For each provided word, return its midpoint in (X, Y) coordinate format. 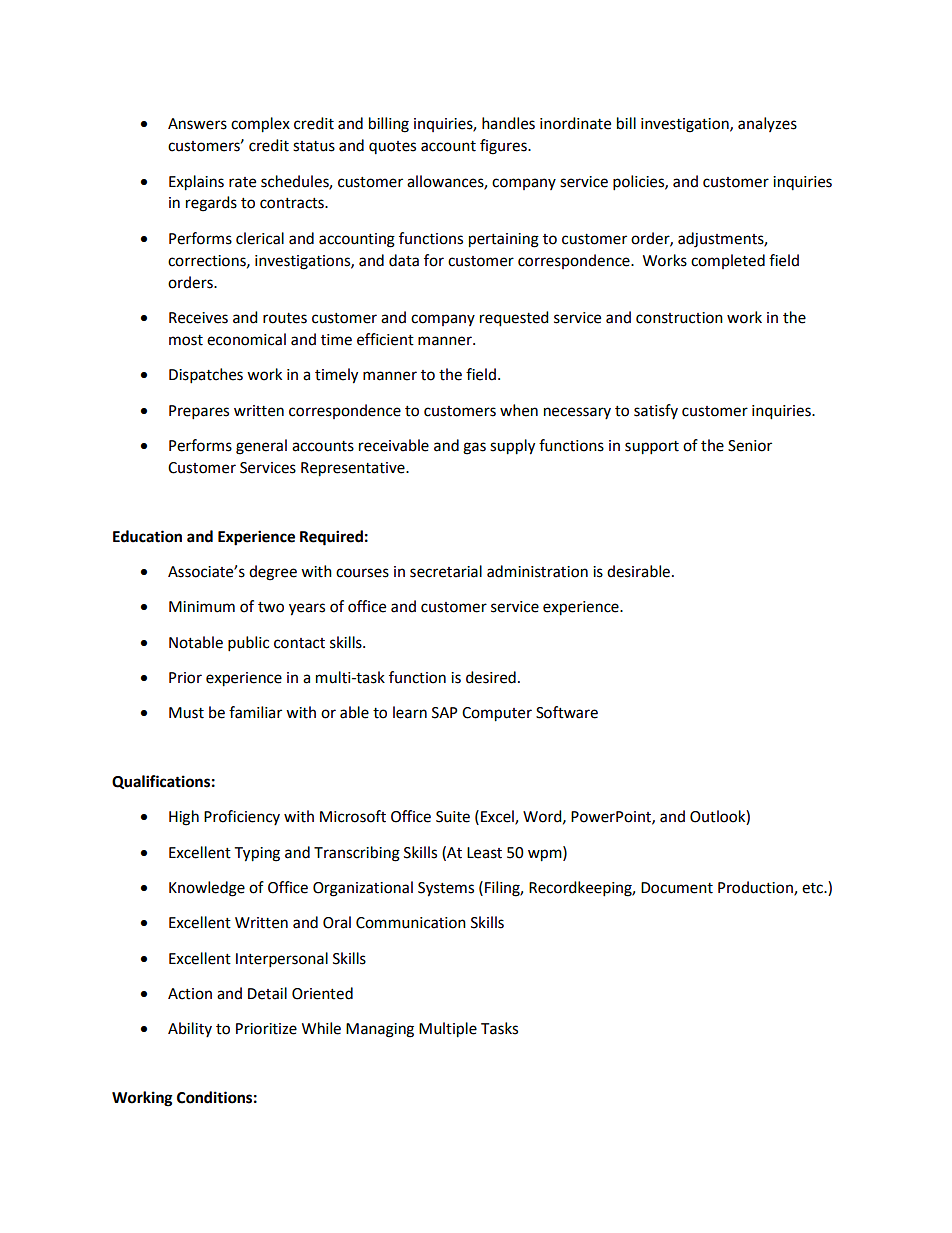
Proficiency (242, 817)
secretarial (446, 571)
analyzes (767, 124)
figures (504, 147)
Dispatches (206, 376)
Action (190, 994)
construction (679, 318)
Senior (750, 446)
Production (756, 888)
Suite (453, 817)
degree (273, 573)
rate (242, 182)
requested (514, 319)
